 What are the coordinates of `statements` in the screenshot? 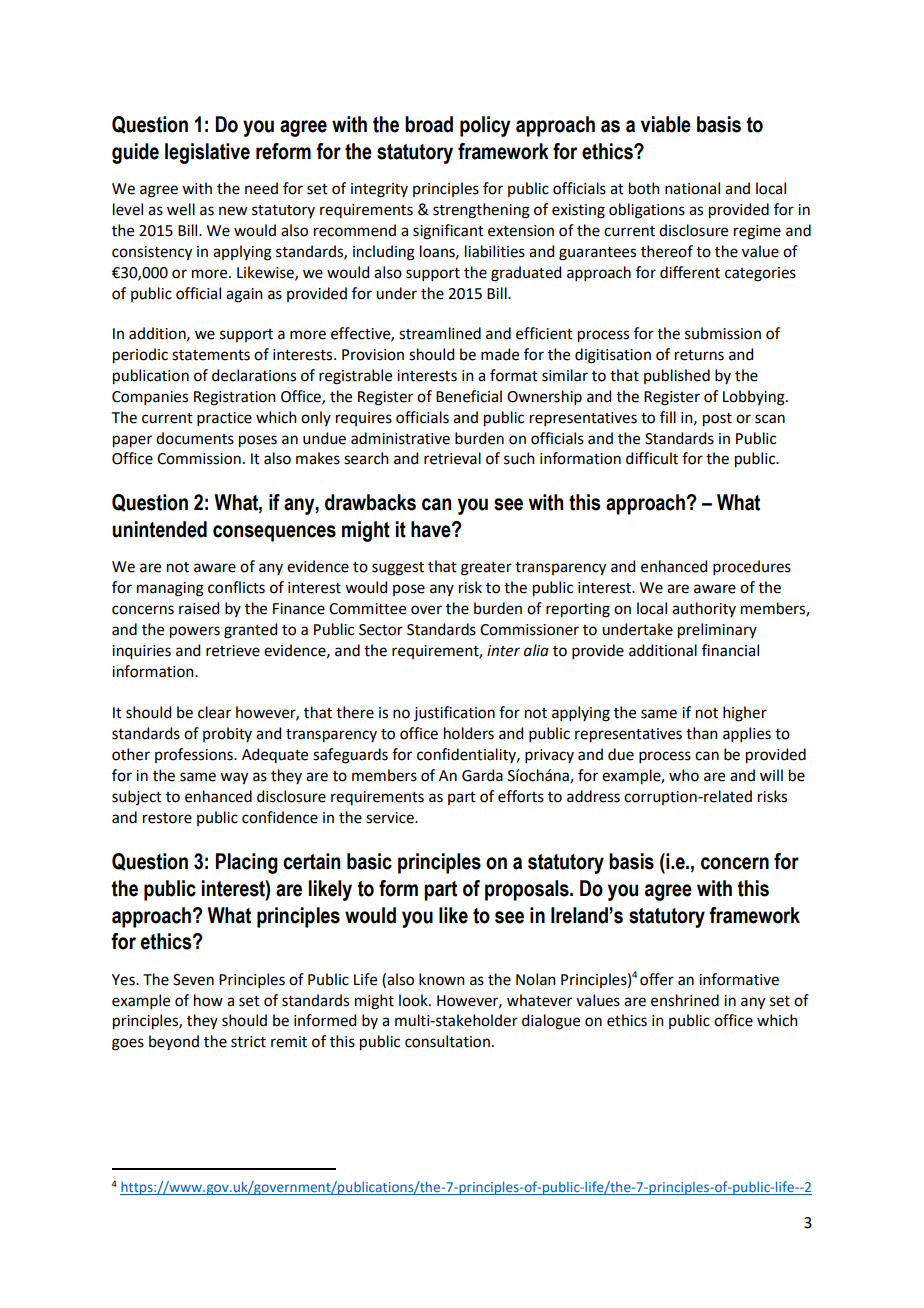 It's located at (211, 355).
